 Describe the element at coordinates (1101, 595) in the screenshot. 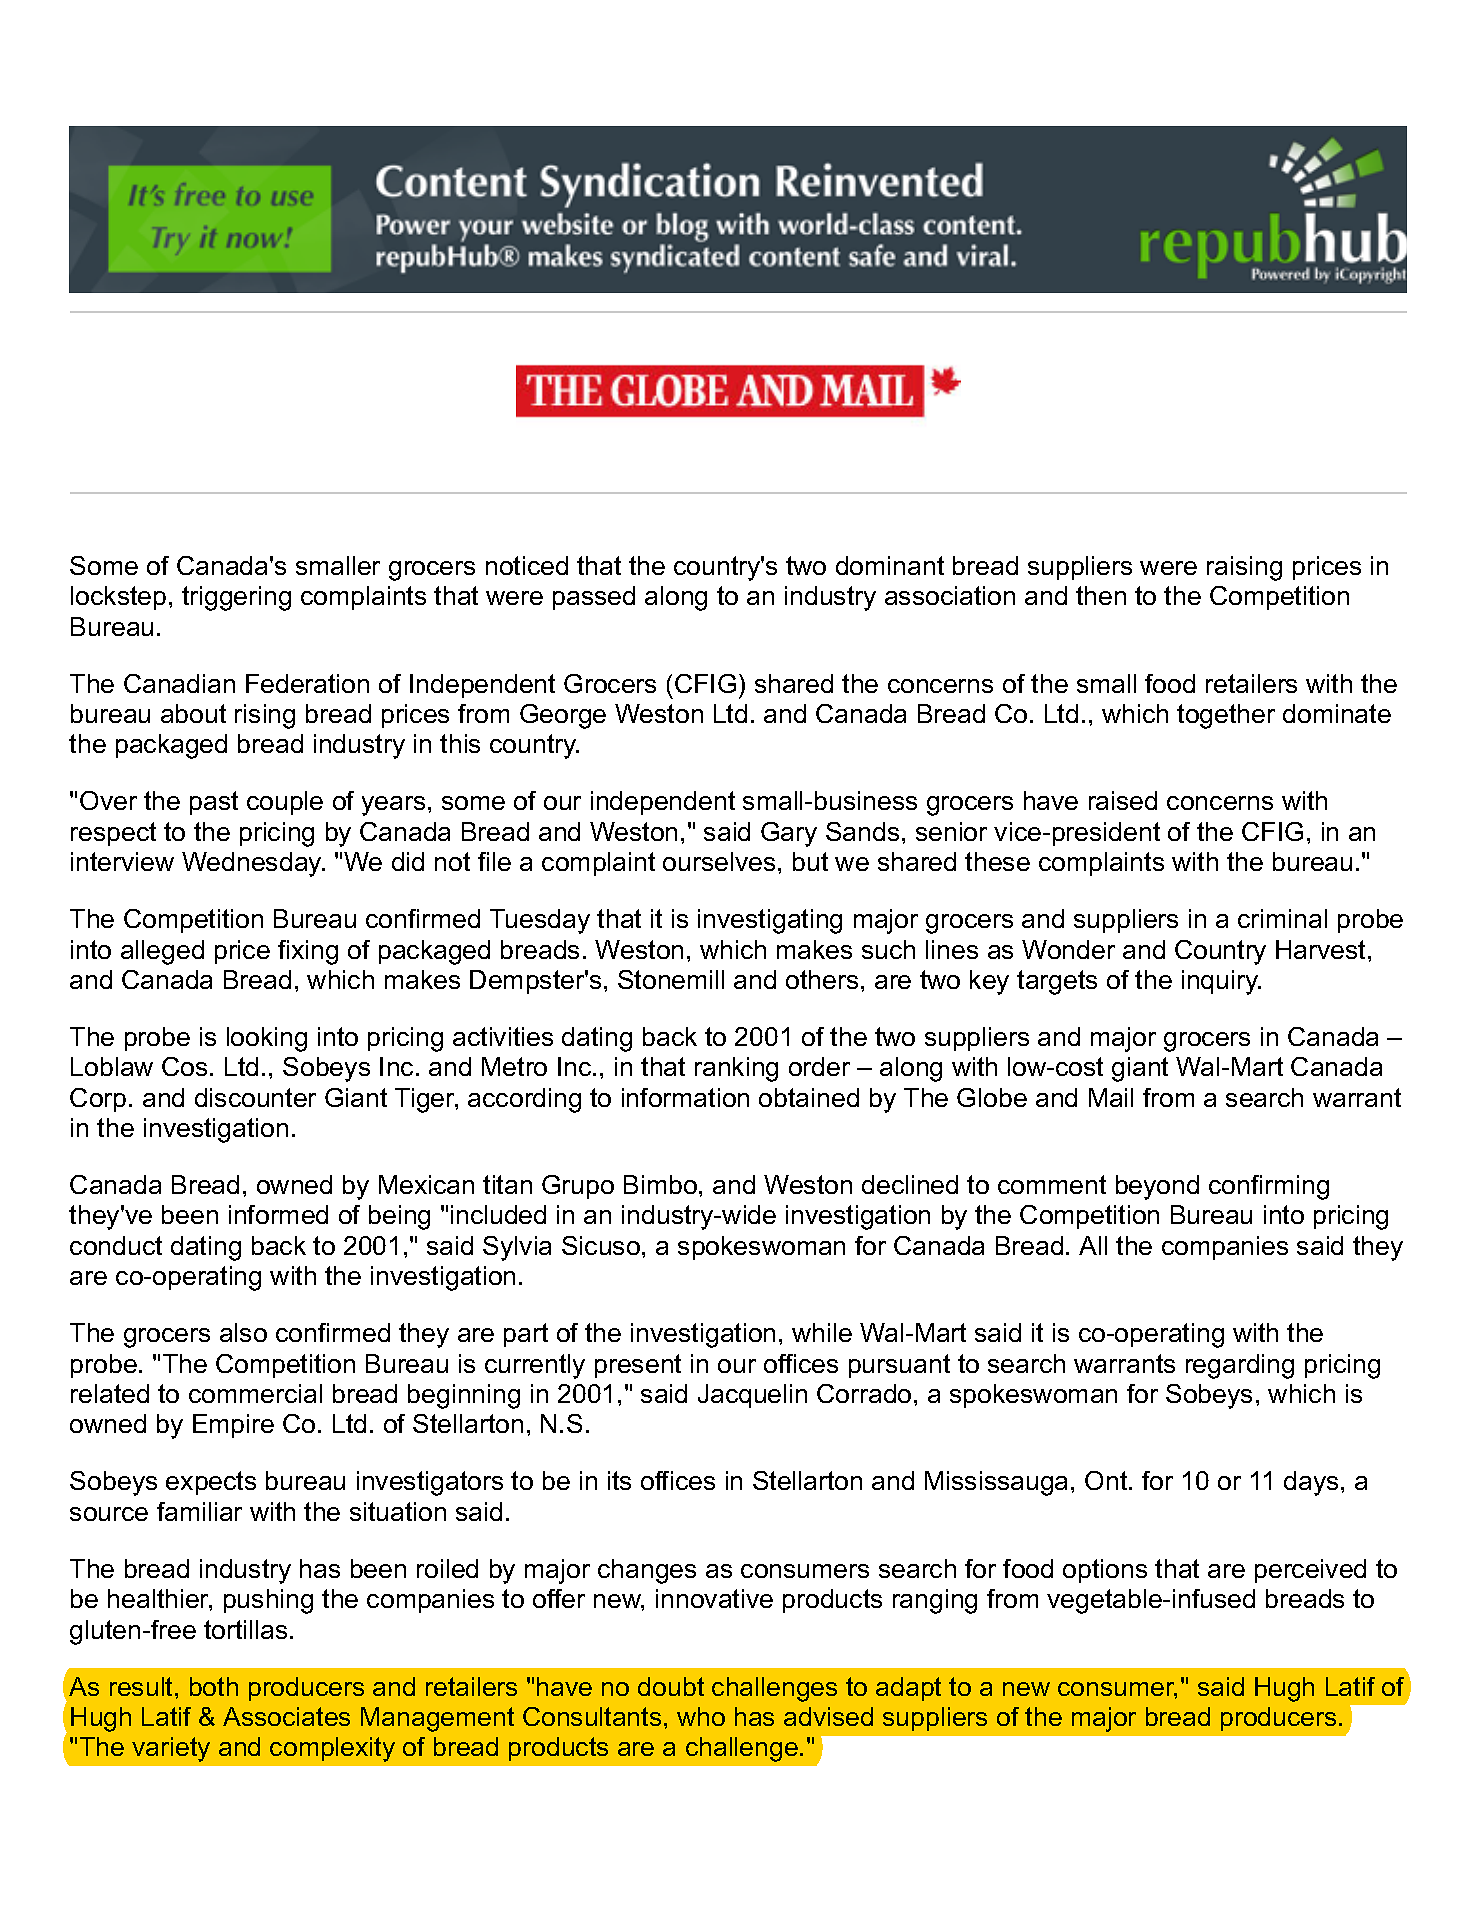

I see `then` at that location.
